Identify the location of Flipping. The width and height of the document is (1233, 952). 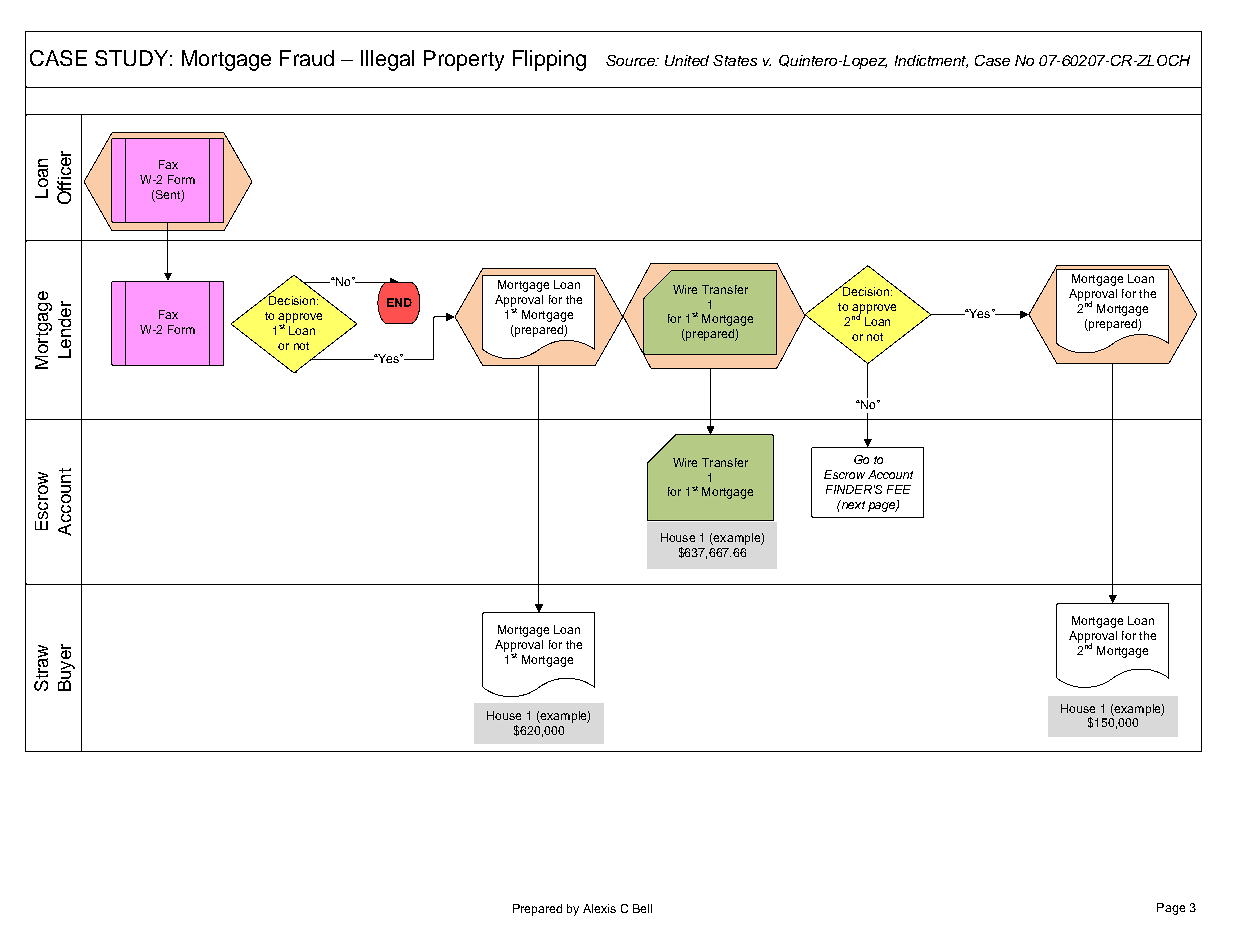
(549, 60).
